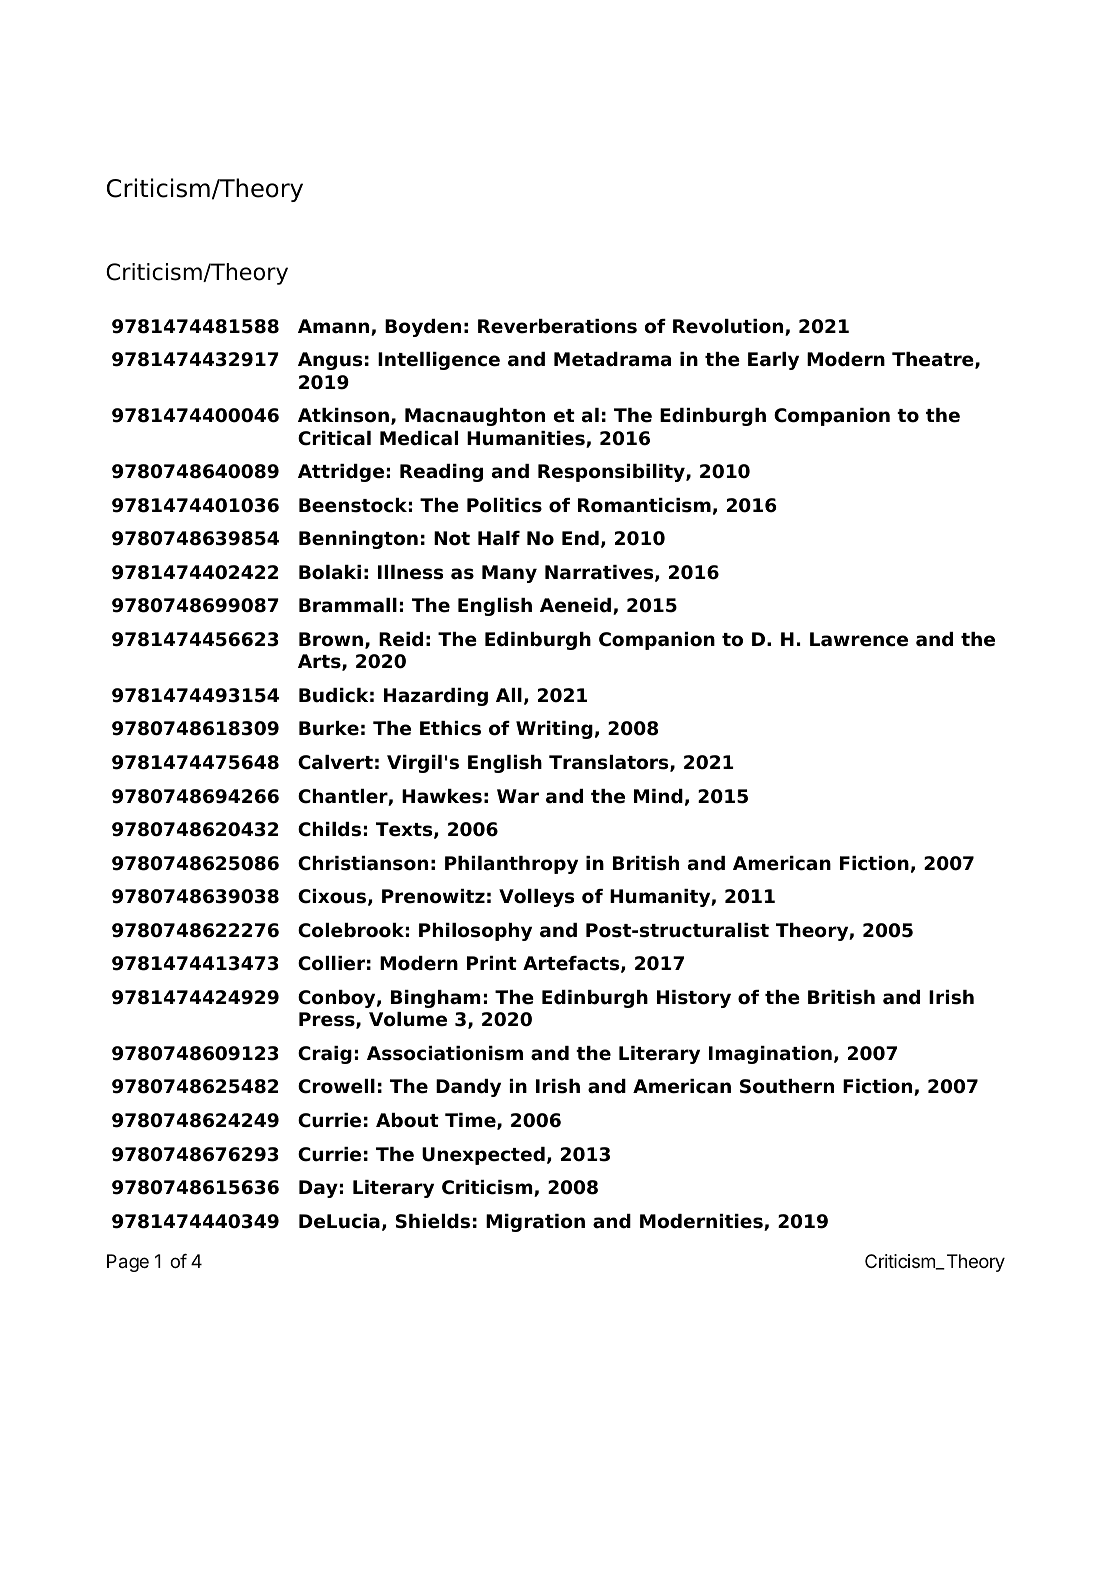 This screenshot has height=1570, width=1110. What do you see at coordinates (330, 361) in the screenshot?
I see `Angus` at bounding box center [330, 361].
